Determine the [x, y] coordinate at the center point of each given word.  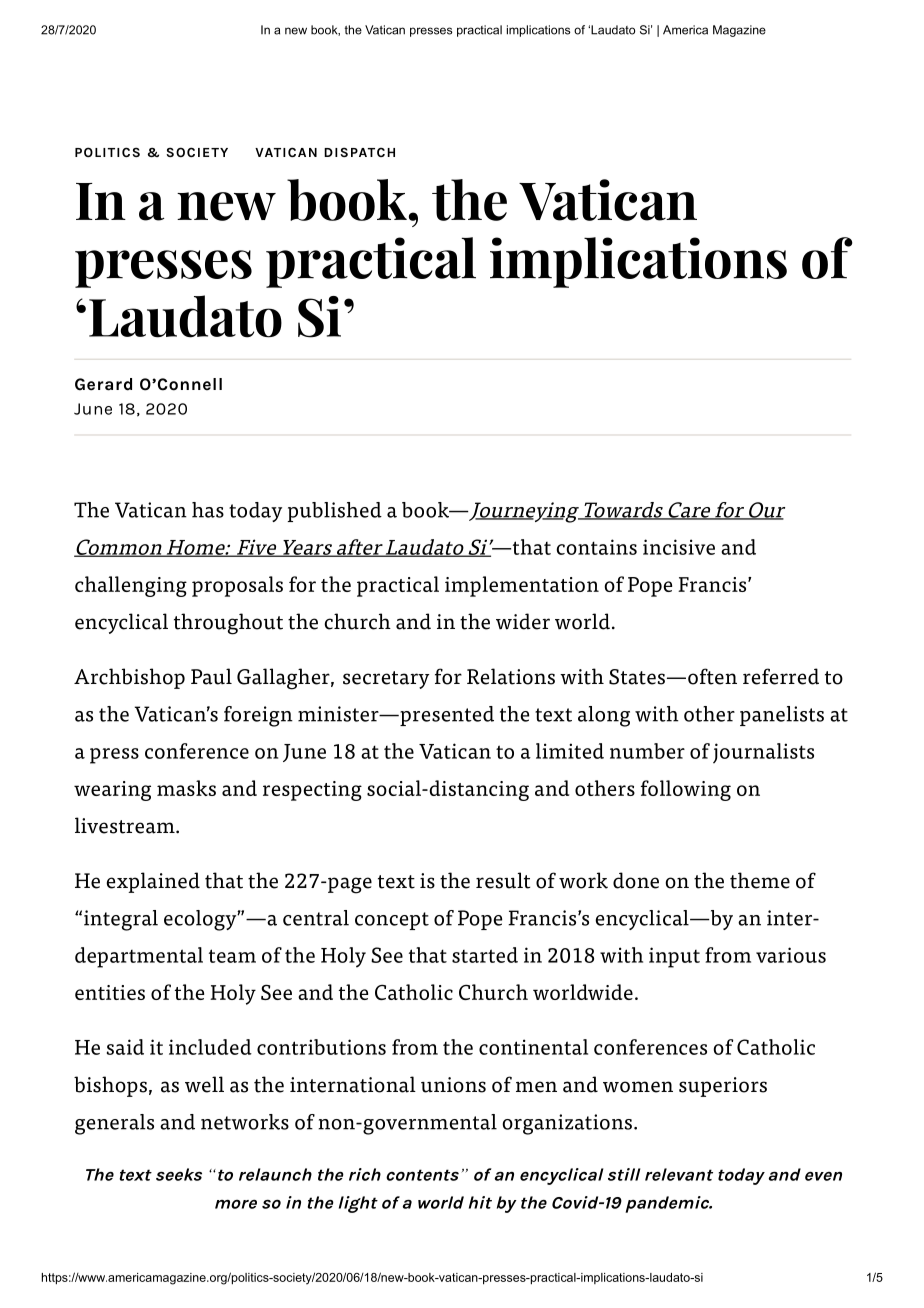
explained [153, 882]
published [335, 512]
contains [596, 547]
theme [760, 880]
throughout [228, 624]
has [208, 510]
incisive [679, 547]
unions [453, 1085]
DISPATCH [359, 152]
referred [781, 676]
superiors [723, 1087]
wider [523, 621]
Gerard [103, 384]
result [503, 880]
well [204, 1084]
